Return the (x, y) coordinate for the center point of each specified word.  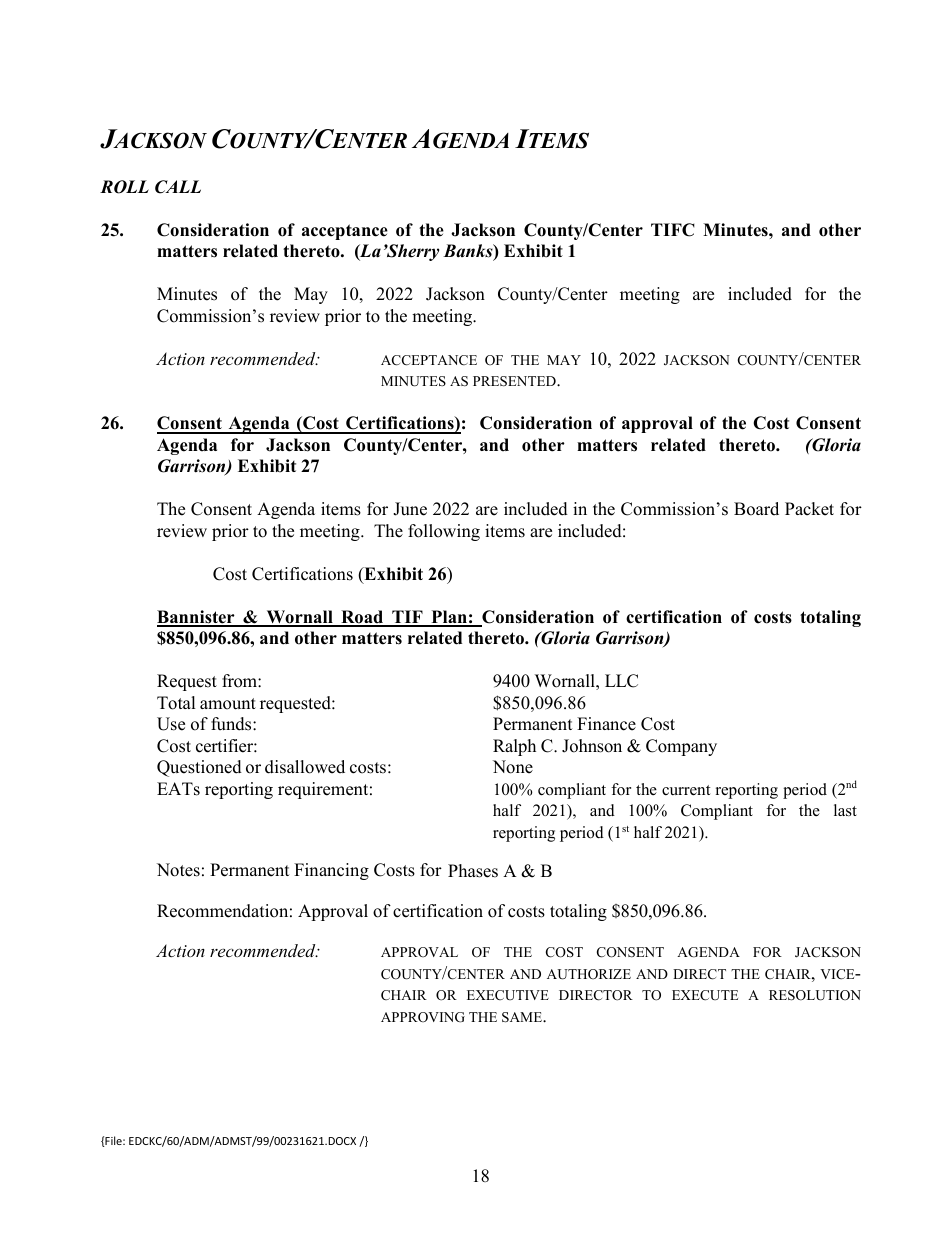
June (410, 509)
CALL (178, 187)
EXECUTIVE (508, 995)
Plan (449, 618)
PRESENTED (515, 381)
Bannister (197, 618)
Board (756, 509)
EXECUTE (705, 995)
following (444, 532)
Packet (809, 509)
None (513, 767)
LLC (621, 681)
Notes (178, 870)
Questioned (199, 768)
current (686, 790)
